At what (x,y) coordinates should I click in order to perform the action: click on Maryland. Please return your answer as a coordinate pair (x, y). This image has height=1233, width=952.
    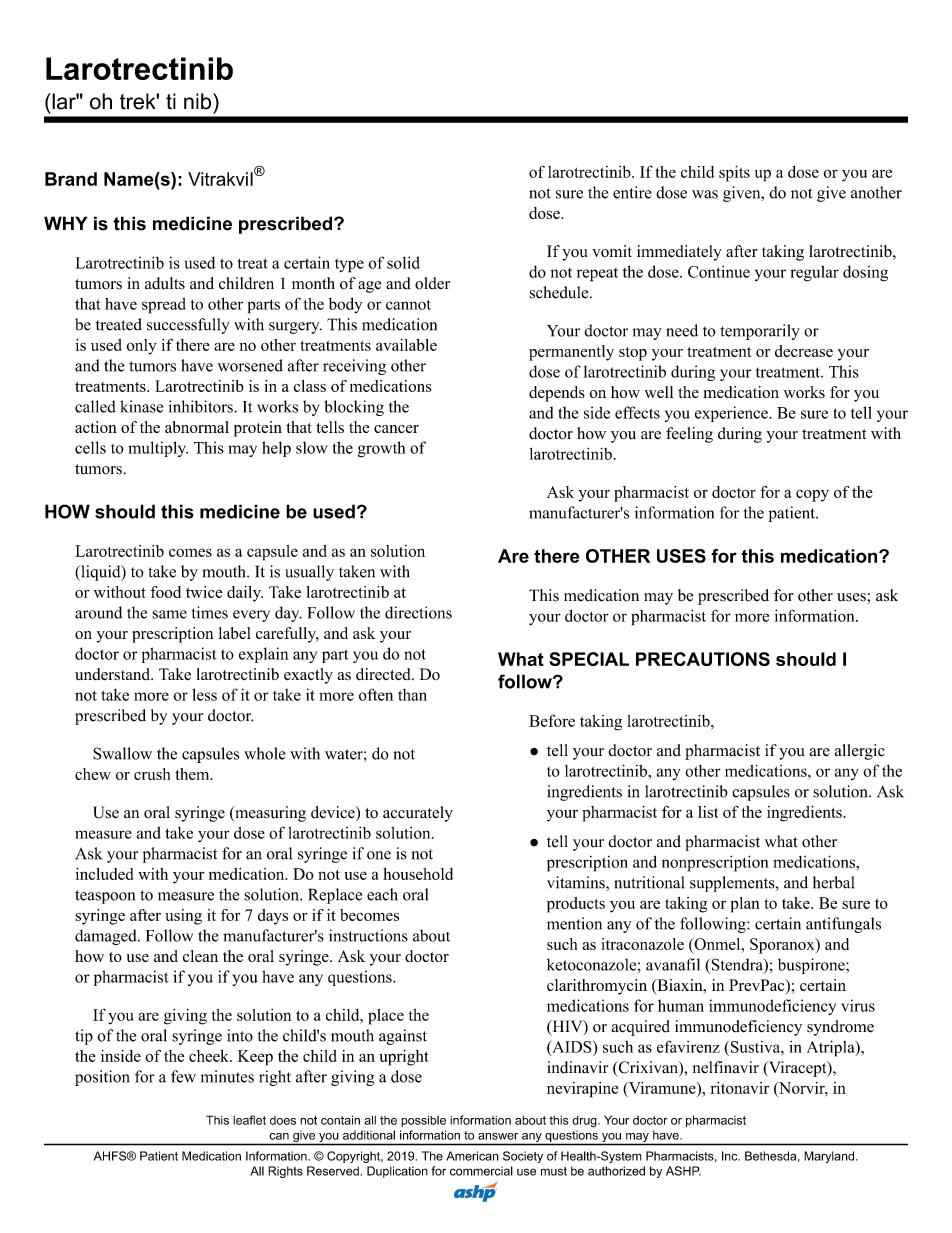
    Looking at the image, I should click on (829, 1157).
